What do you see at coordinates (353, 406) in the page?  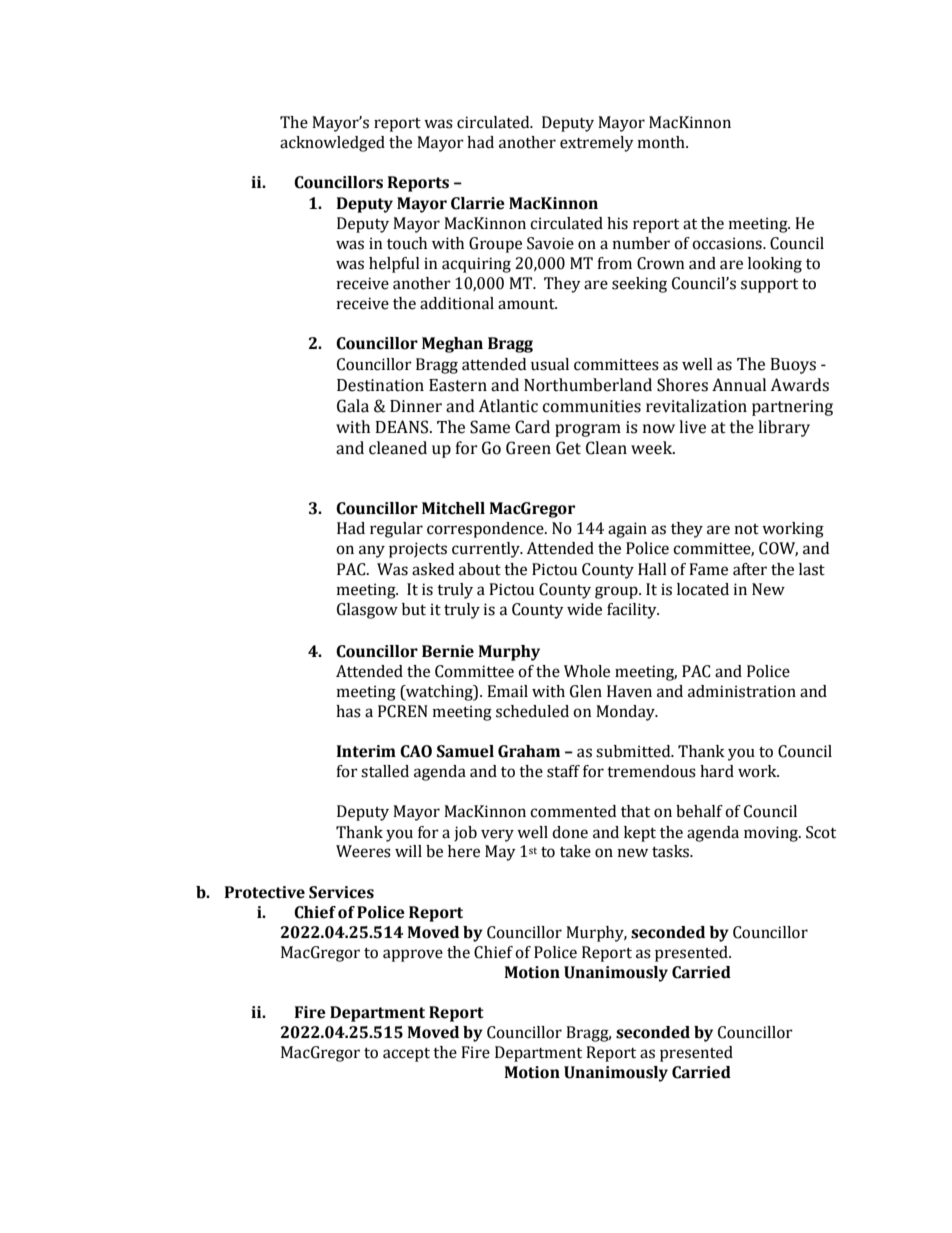 I see `Gala` at bounding box center [353, 406].
